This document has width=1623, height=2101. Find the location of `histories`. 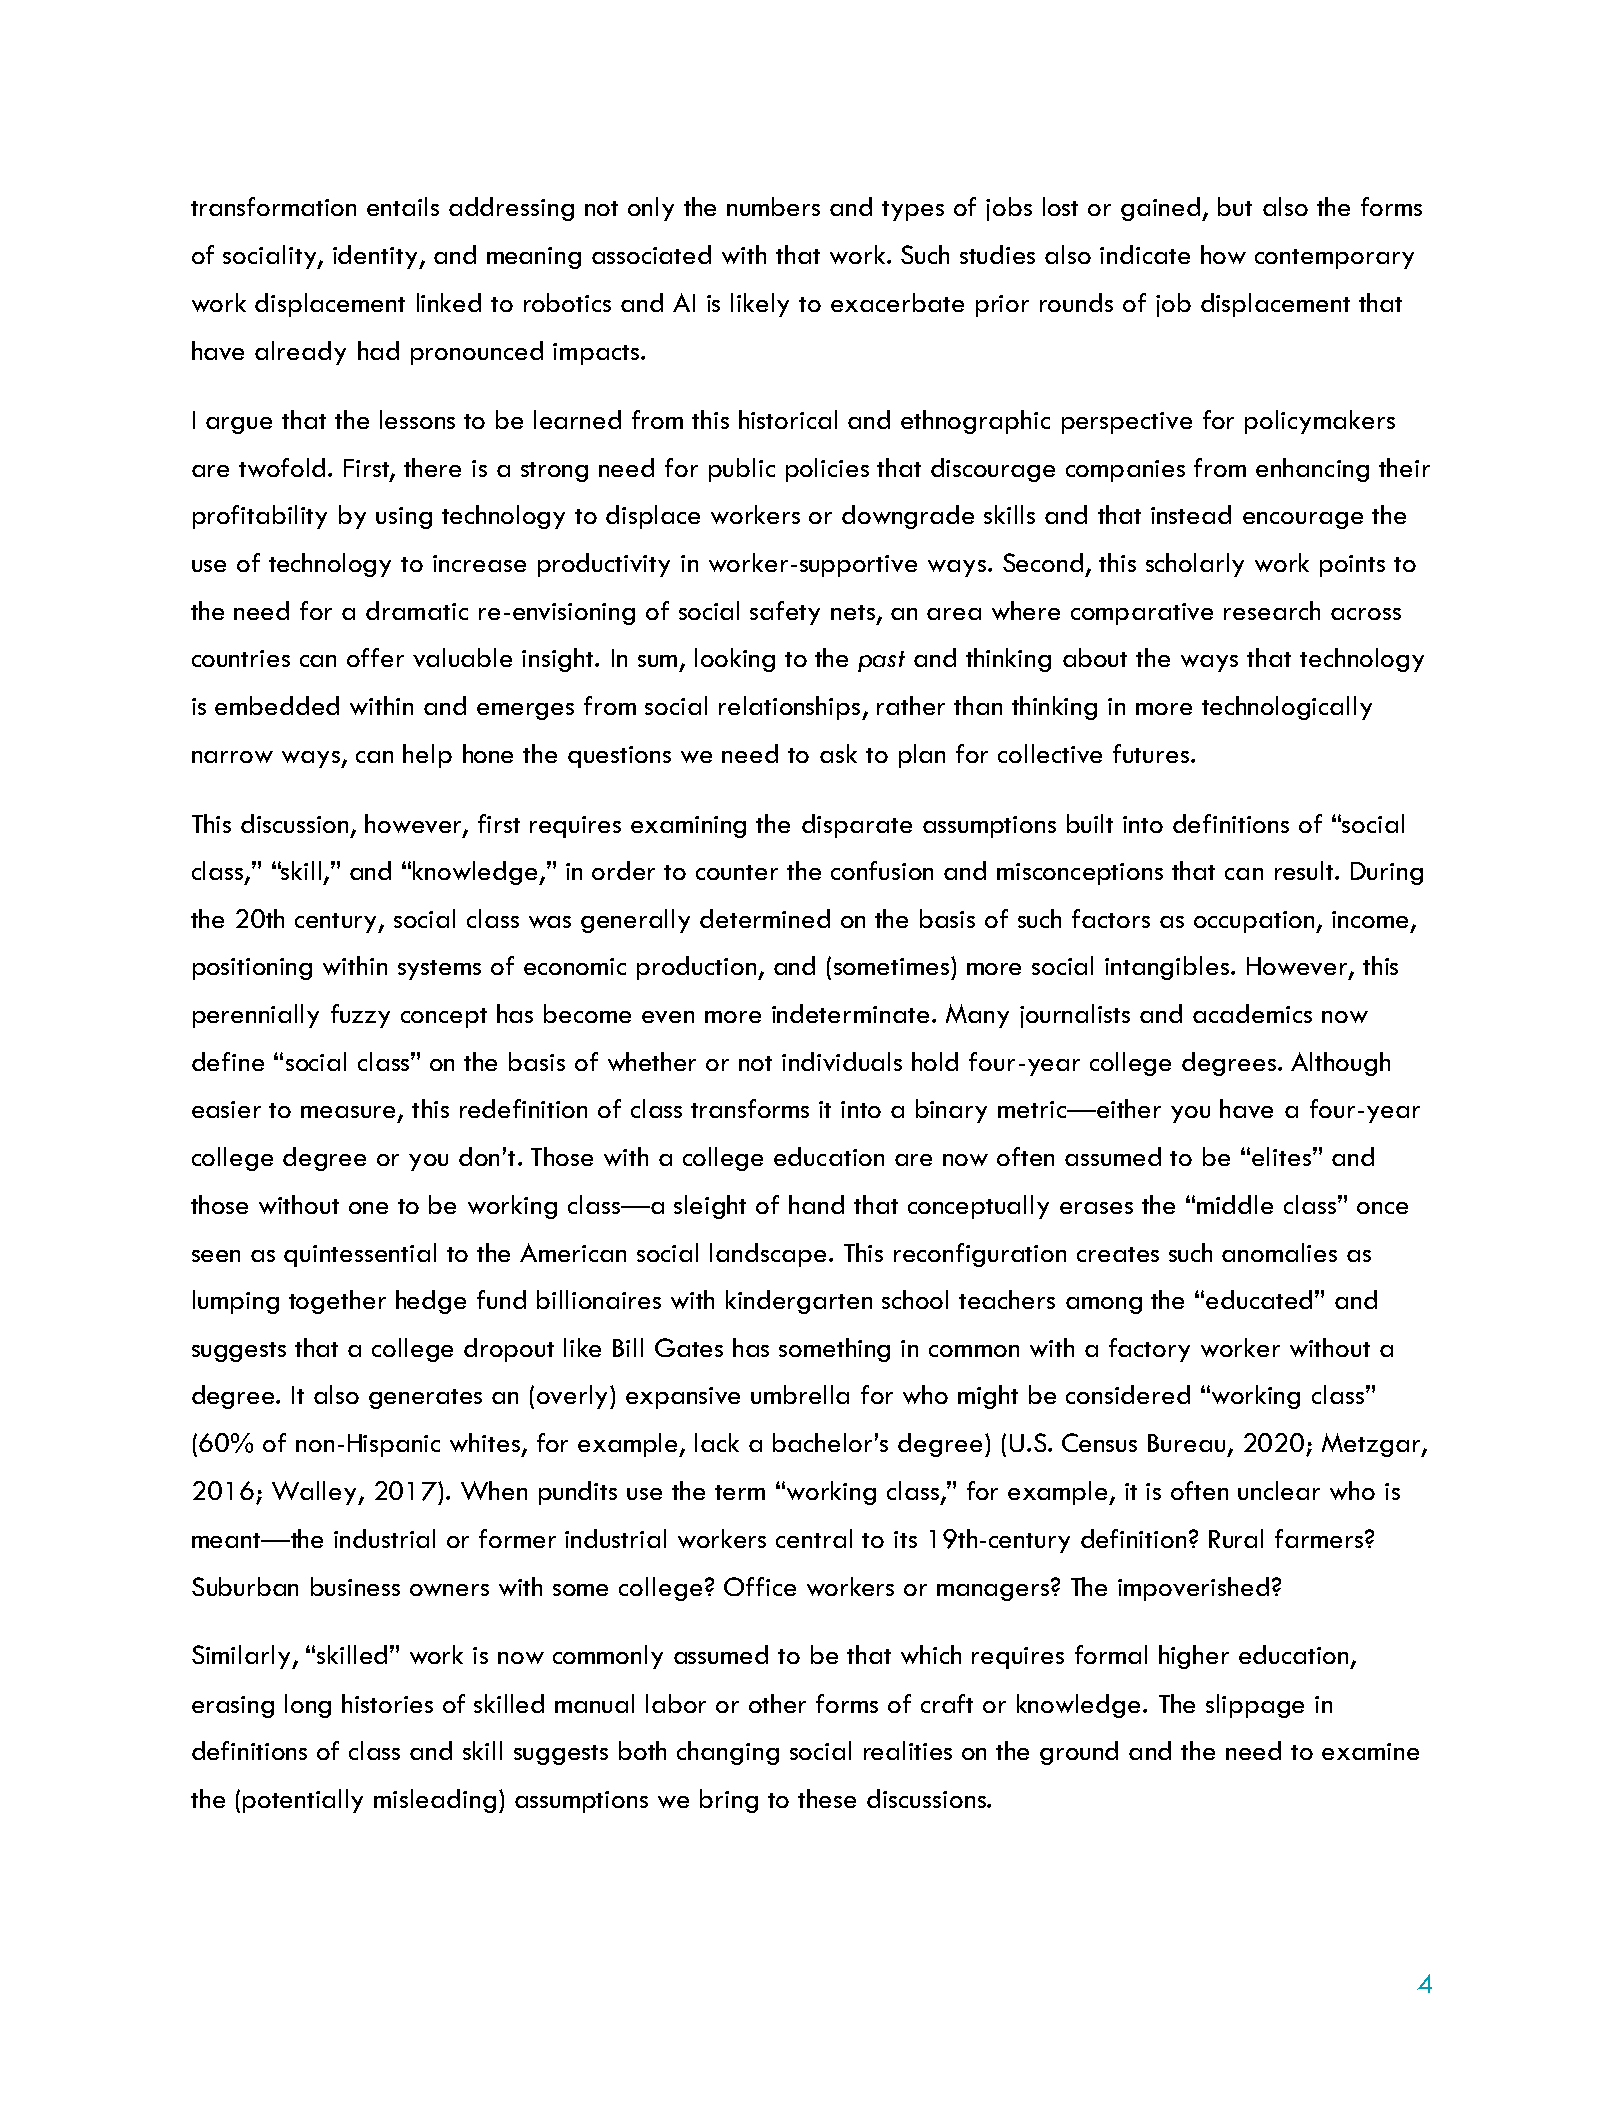

histories is located at coordinates (387, 1703).
